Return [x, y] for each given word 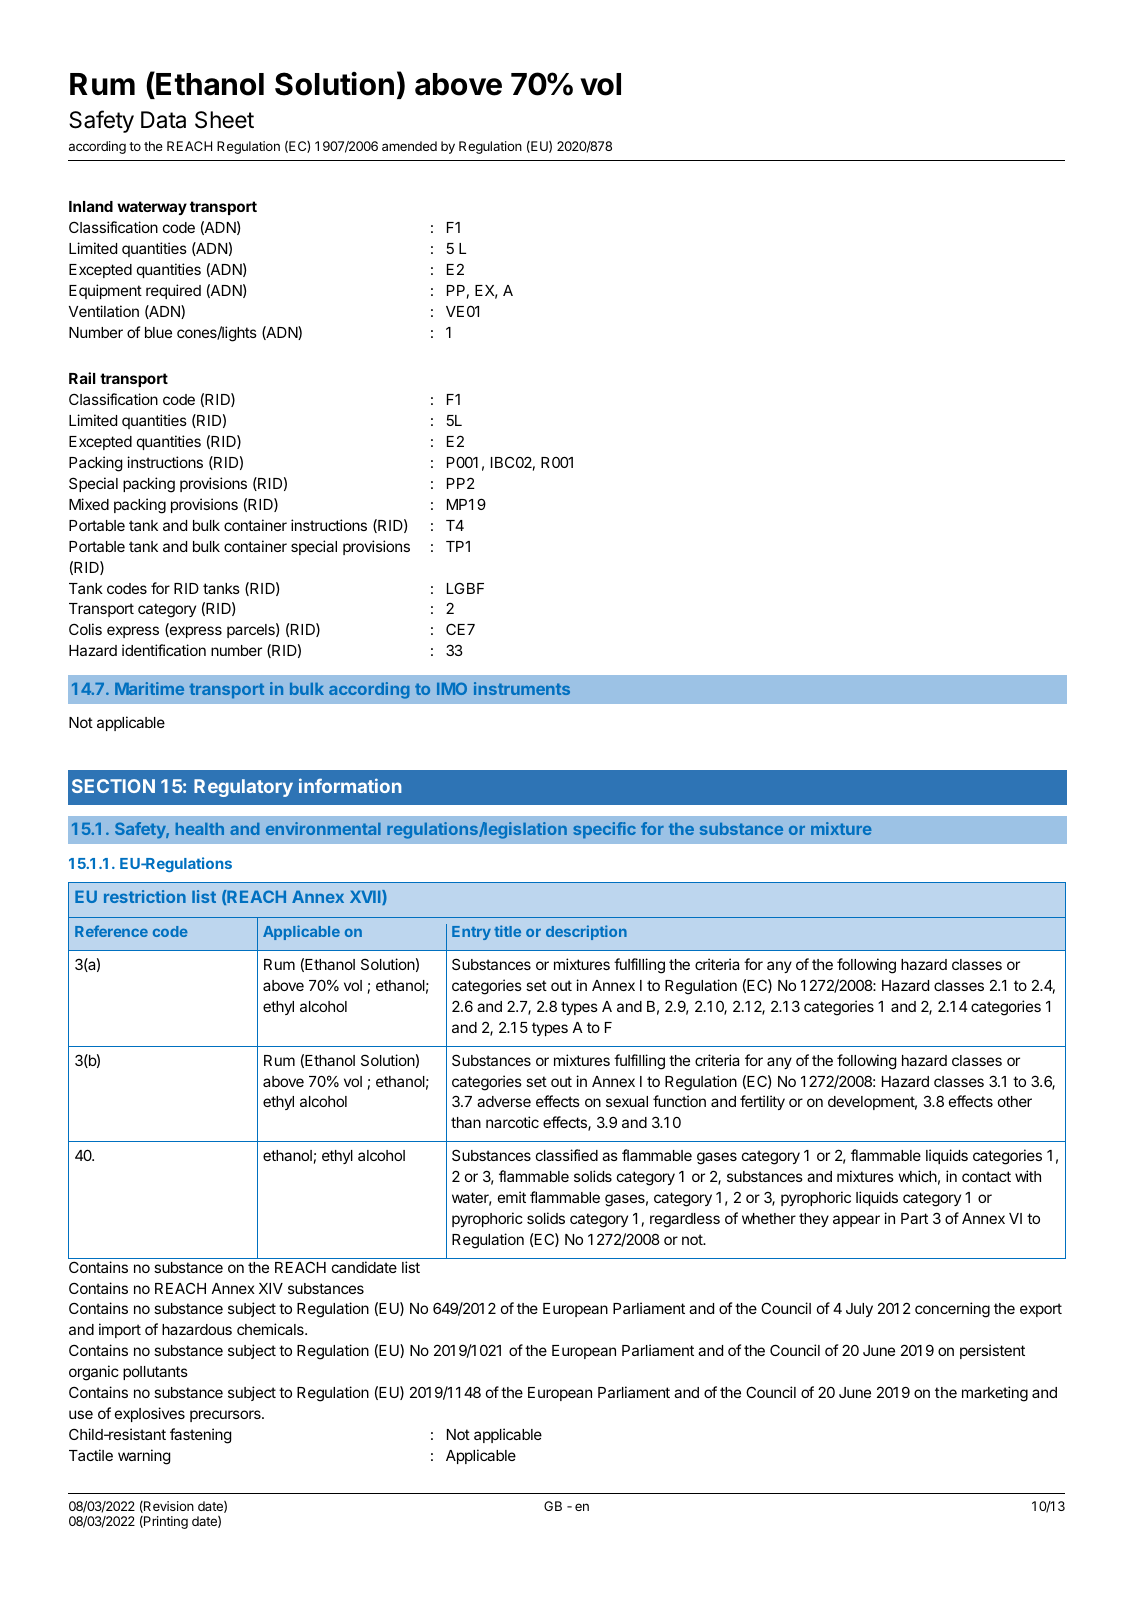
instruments [522, 688]
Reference [111, 931]
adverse [504, 1101]
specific [604, 830]
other [1015, 1101]
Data [163, 120]
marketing [995, 1394]
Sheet [224, 120]
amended [409, 146]
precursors [226, 1416]
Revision [168, 1507]
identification [164, 650]
